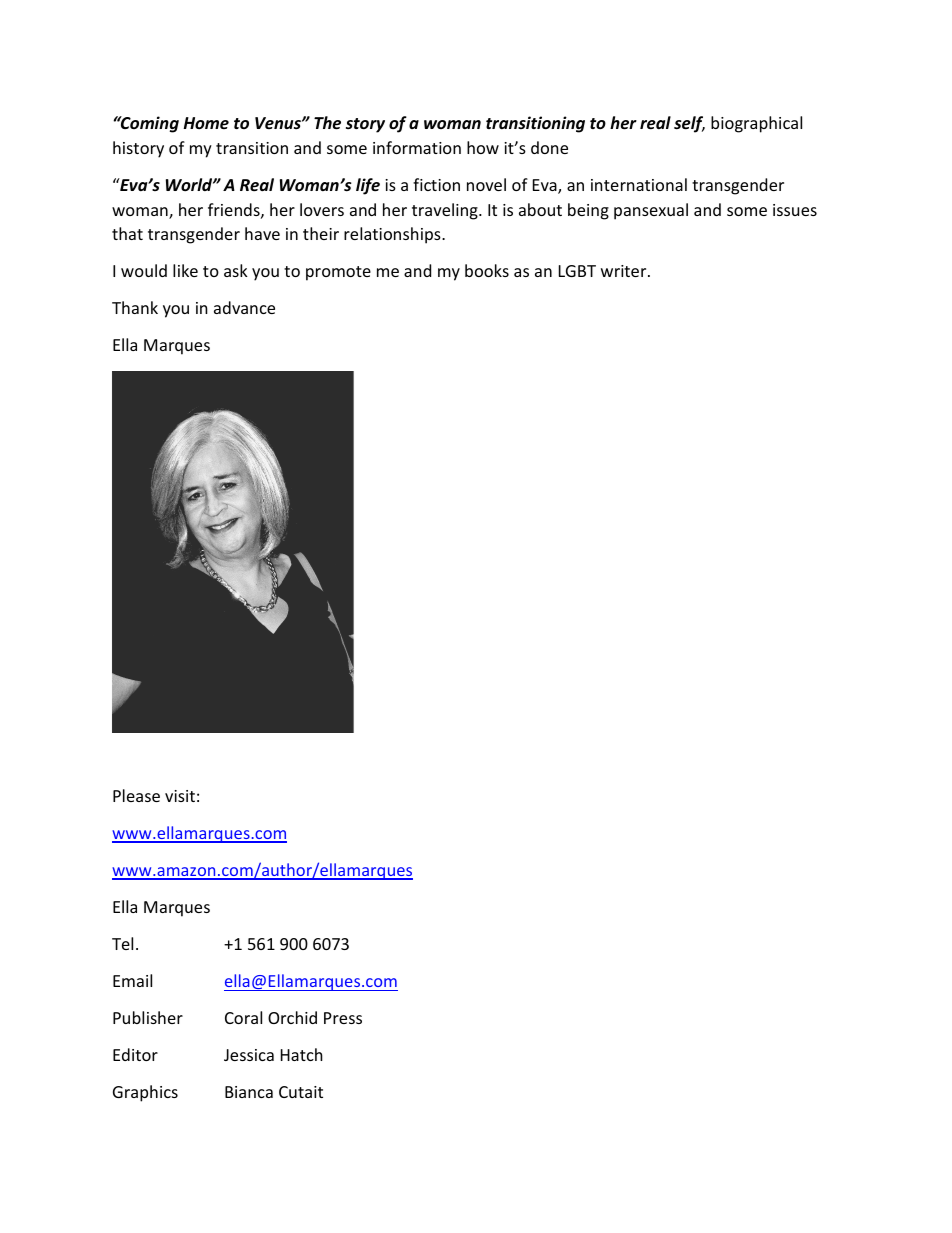 This screenshot has height=1233, width=952. What do you see at coordinates (136, 795) in the screenshot?
I see `Please` at bounding box center [136, 795].
